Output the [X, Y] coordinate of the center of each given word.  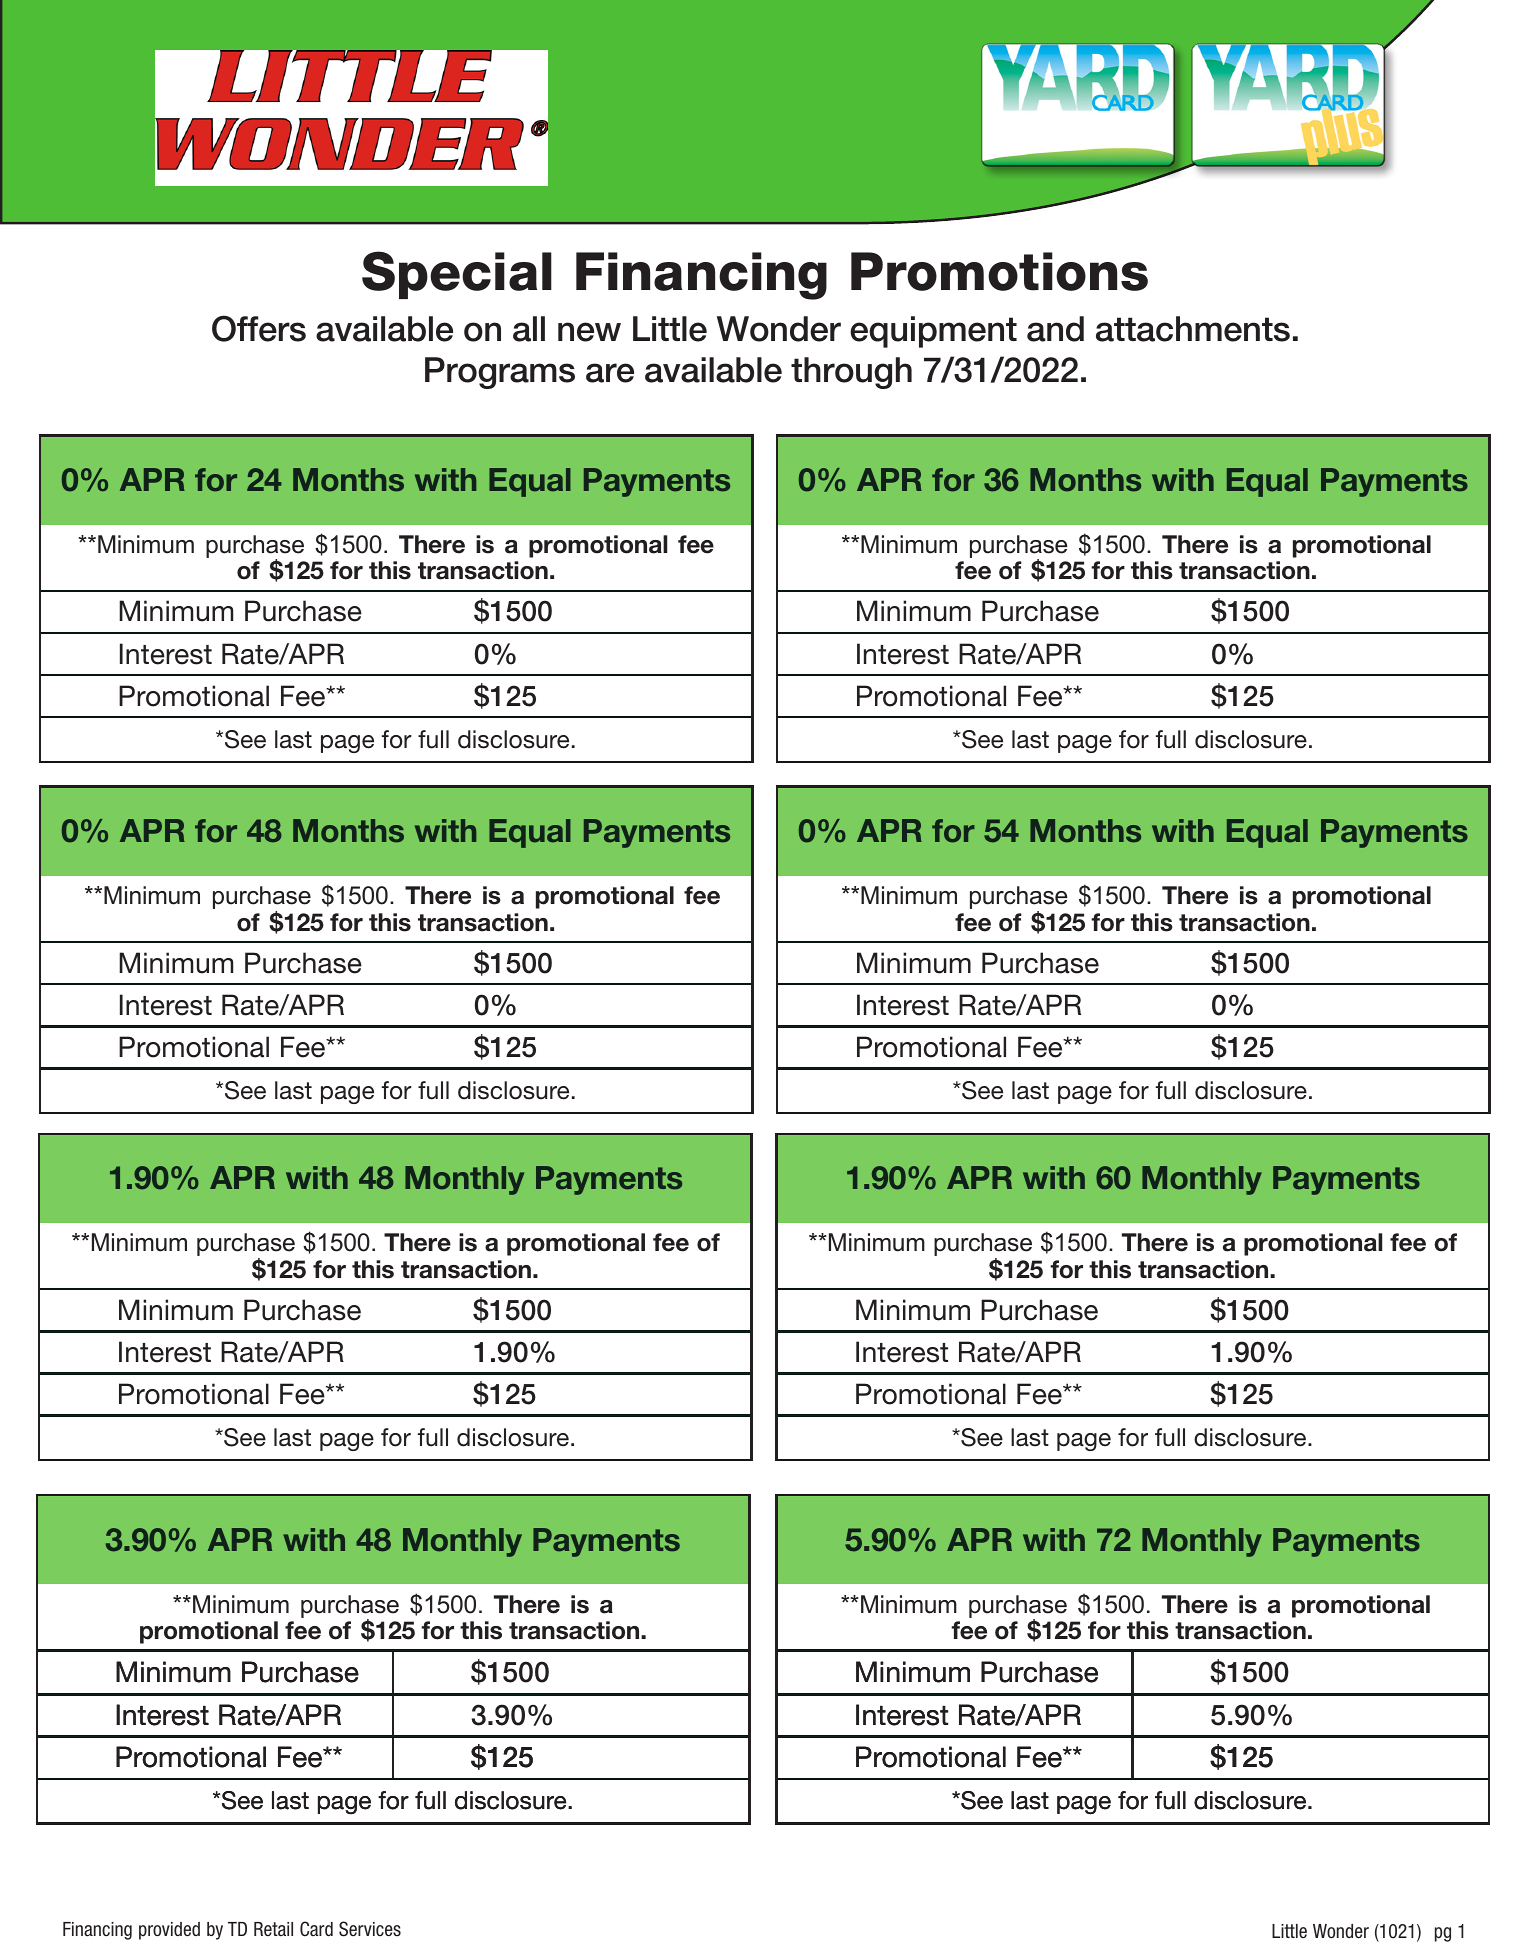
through [851, 373]
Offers [259, 328]
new [589, 332]
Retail [273, 1929]
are [610, 373]
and [1055, 329]
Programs [500, 373]
